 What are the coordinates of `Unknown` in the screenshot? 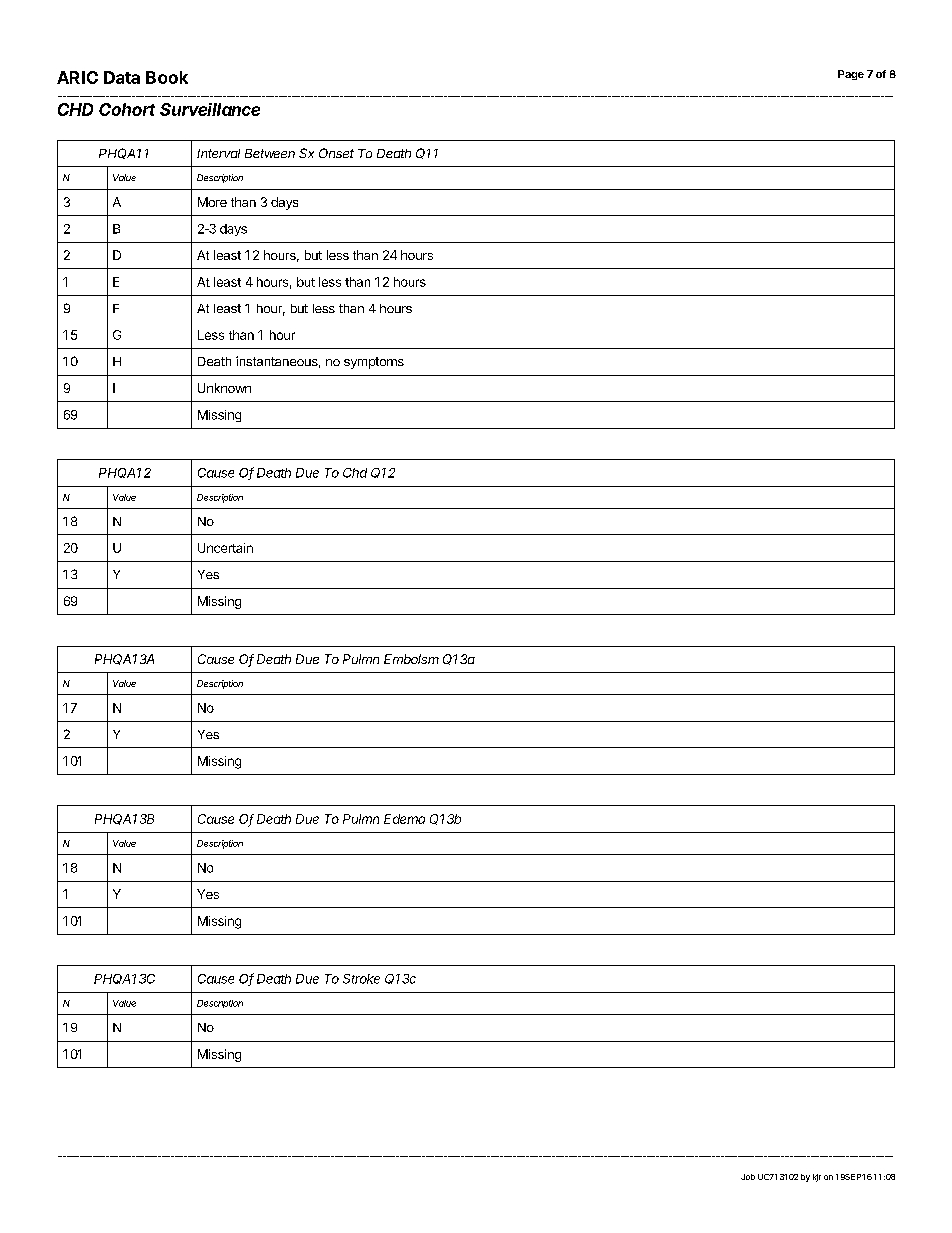 It's located at (224, 388).
